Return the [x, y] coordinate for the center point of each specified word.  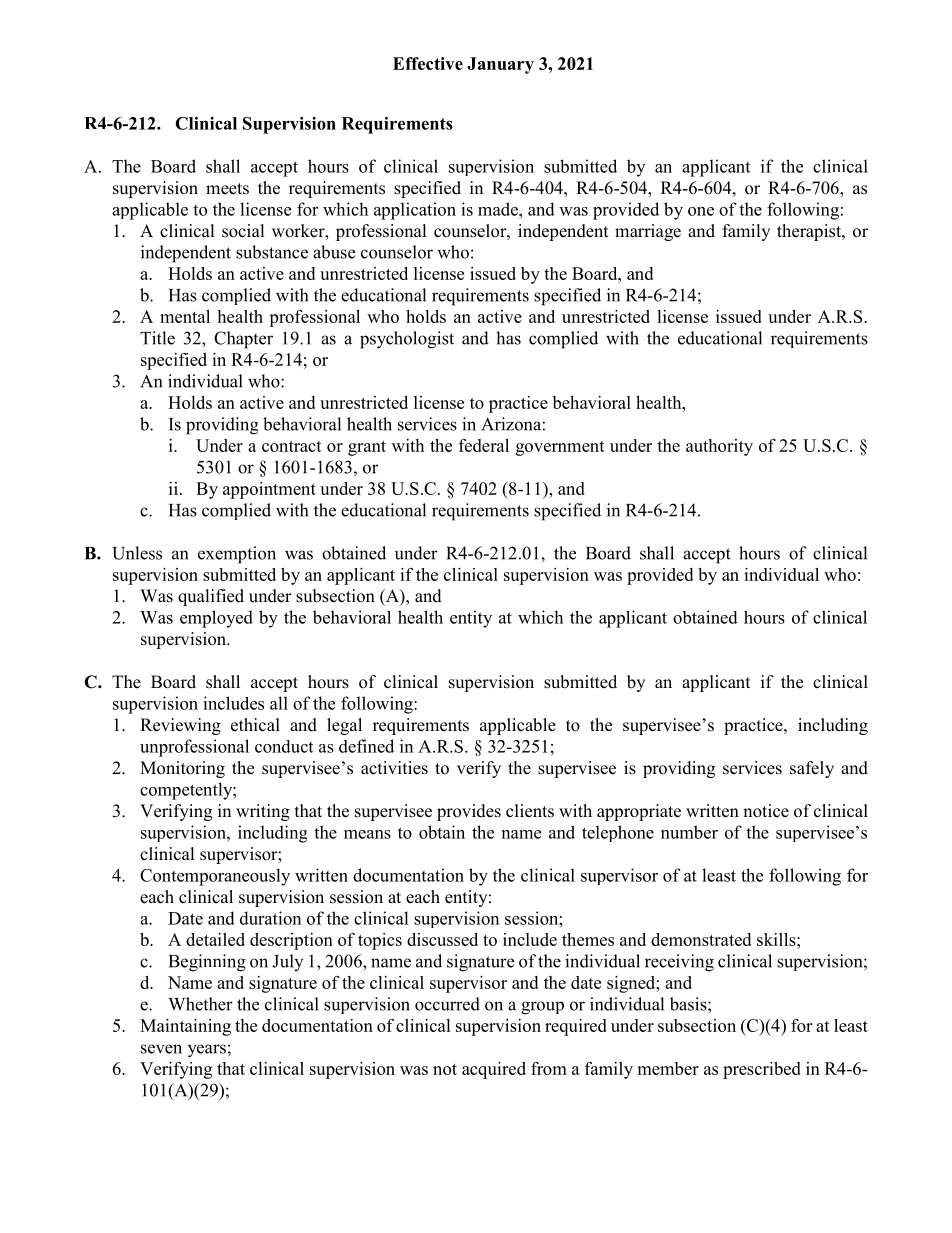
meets [227, 189]
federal [484, 445]
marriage [648, 232]
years [207, 1051]
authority [719, 447]
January [500, 65]
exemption [237, 555]
